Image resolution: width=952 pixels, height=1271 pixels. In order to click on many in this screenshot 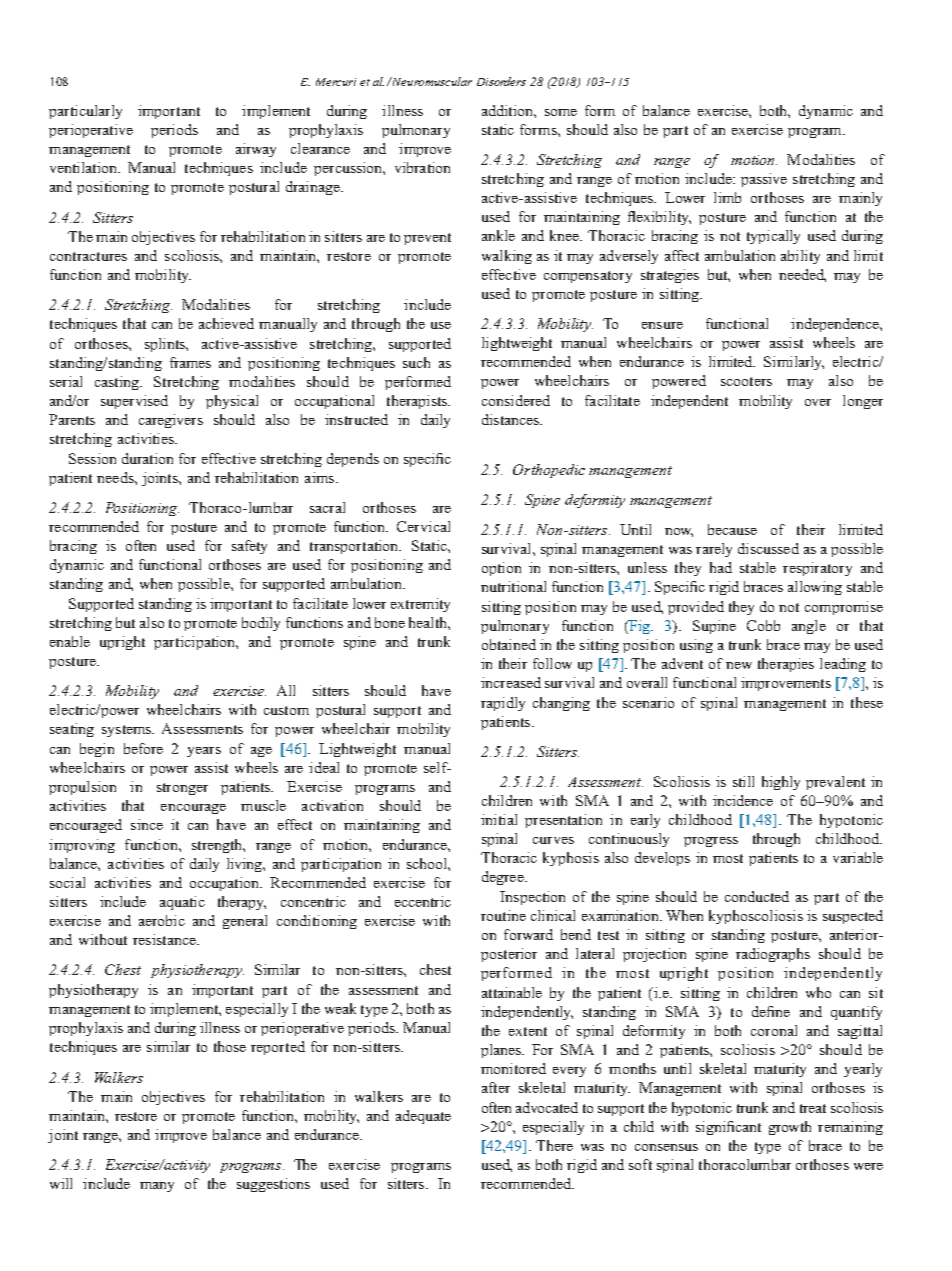, I will do `click(157, 1187)`.
